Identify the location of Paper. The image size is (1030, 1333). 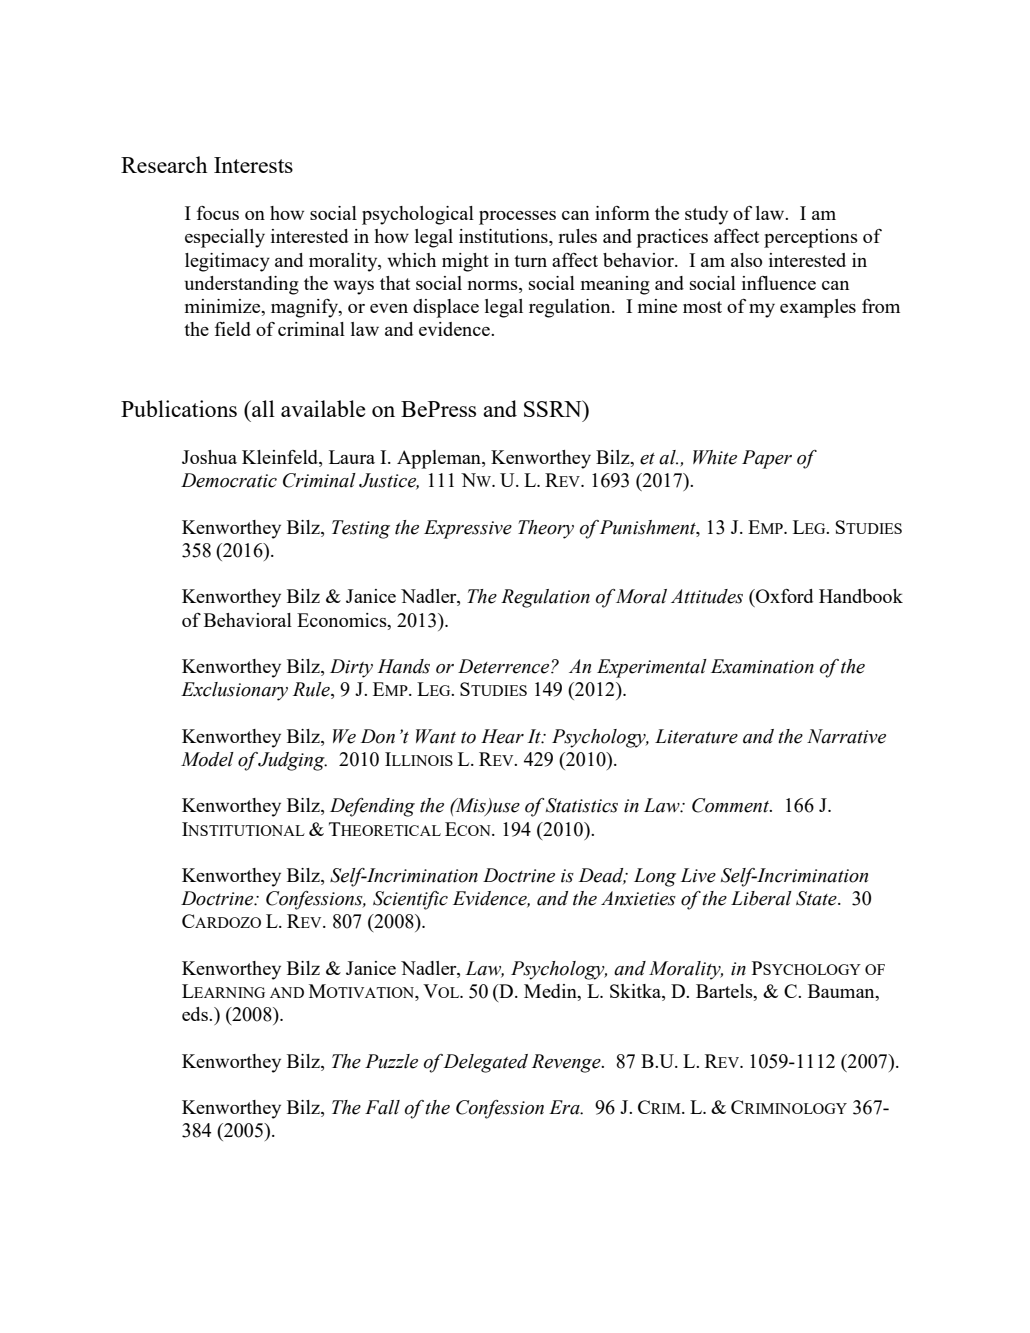
(767, 459).
